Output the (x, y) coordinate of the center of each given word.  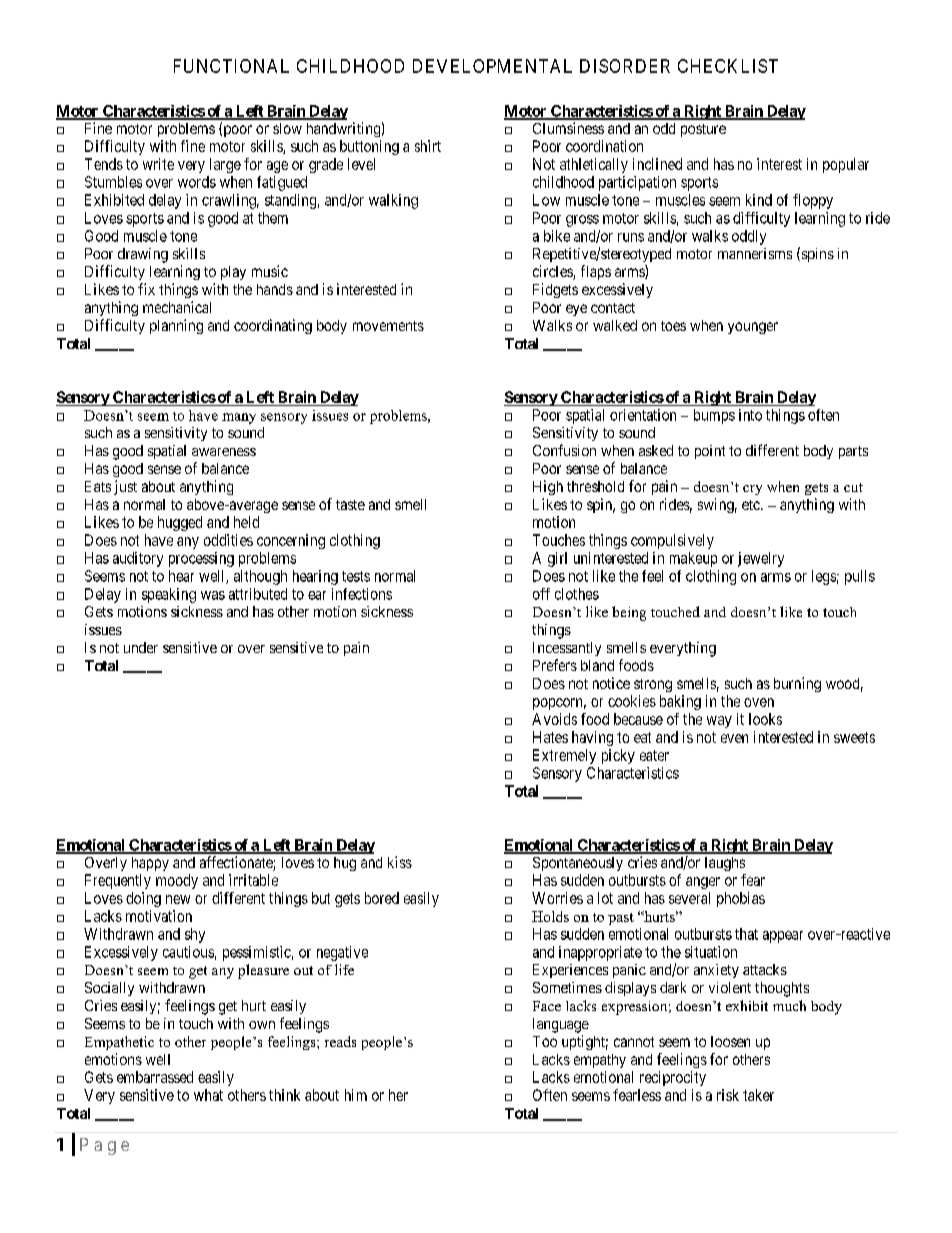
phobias (741, 899)
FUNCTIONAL (231, 66)
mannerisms (755, 253)
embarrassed (155, 1077)
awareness (224, 452)
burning (797, 684)
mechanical (177, 307)
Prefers (555, 665)
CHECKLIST (728, 66)
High (548, 487)
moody (177, 881)
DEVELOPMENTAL (492, 66)
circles (553, 272)
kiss (400, 862)
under (141, 647)
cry (752, 490)
